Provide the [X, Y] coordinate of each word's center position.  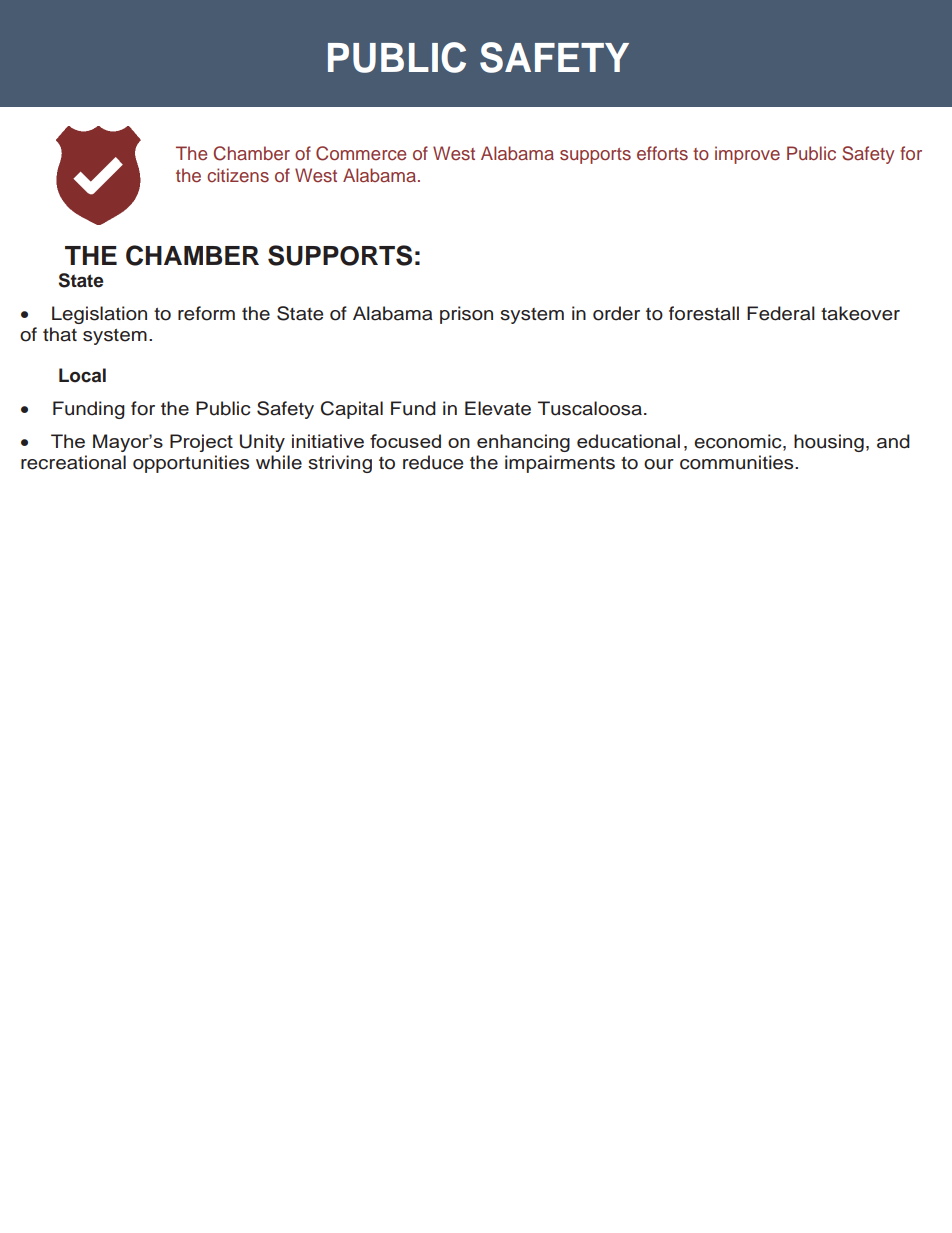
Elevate [498, 408]
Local [82, 375]
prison [466, 315]
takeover [860, 313]
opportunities [191, 464]
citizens [238, 175]
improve [747, 155]
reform [206, 313]
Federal [781, 313]
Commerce [361, 153]
